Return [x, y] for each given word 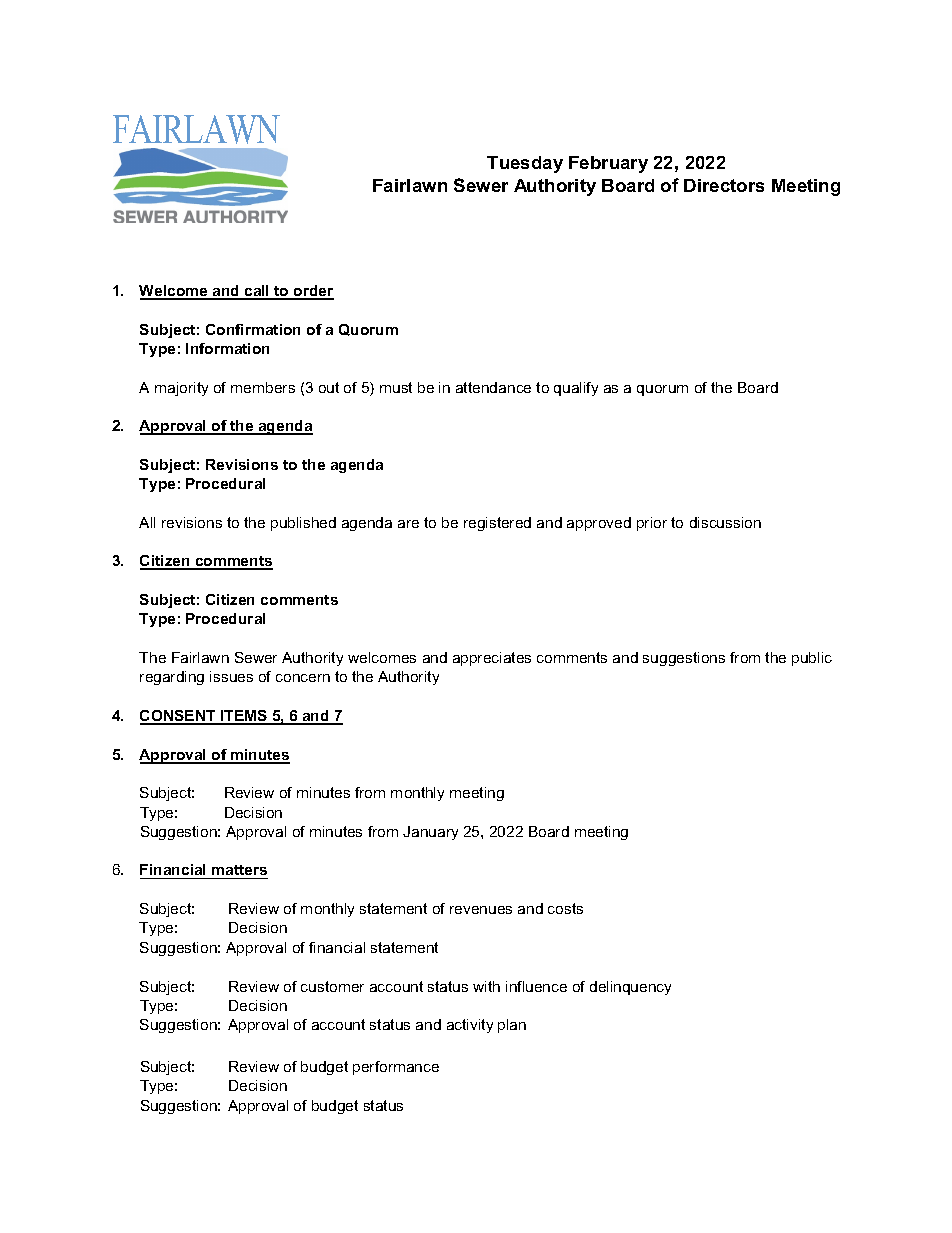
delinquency [630, 988]
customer [332, 986]
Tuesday [525, 164]
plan [512, 1026]
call [257, 292]
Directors [724, 185]
